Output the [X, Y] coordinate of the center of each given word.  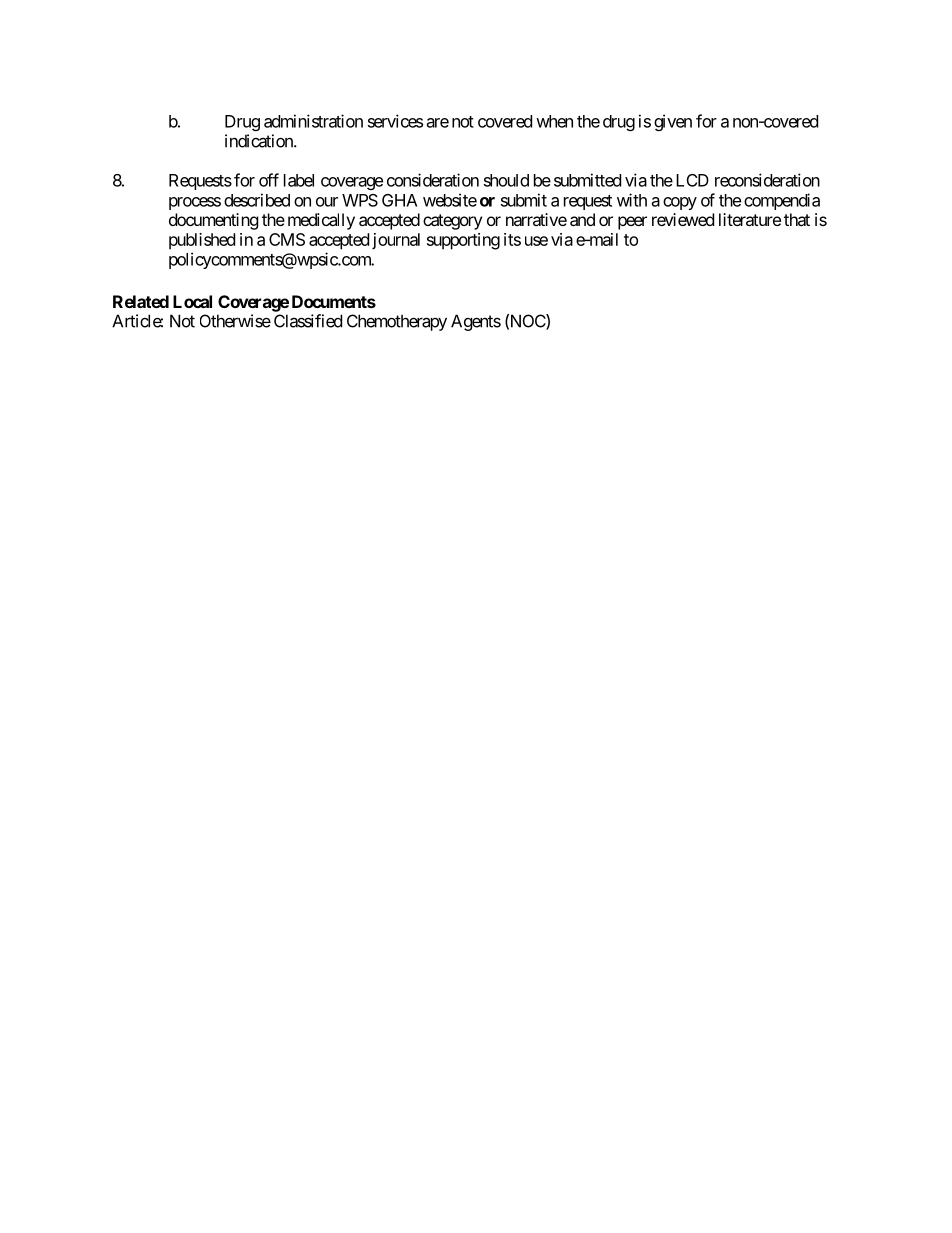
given [673, 122]
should [506, 180]
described [257, 200]
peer [632, 223]
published [202, 241]
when [554, 121]
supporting [463, 241]
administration [313, 121]
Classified [308, 321]
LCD [692, 180]
